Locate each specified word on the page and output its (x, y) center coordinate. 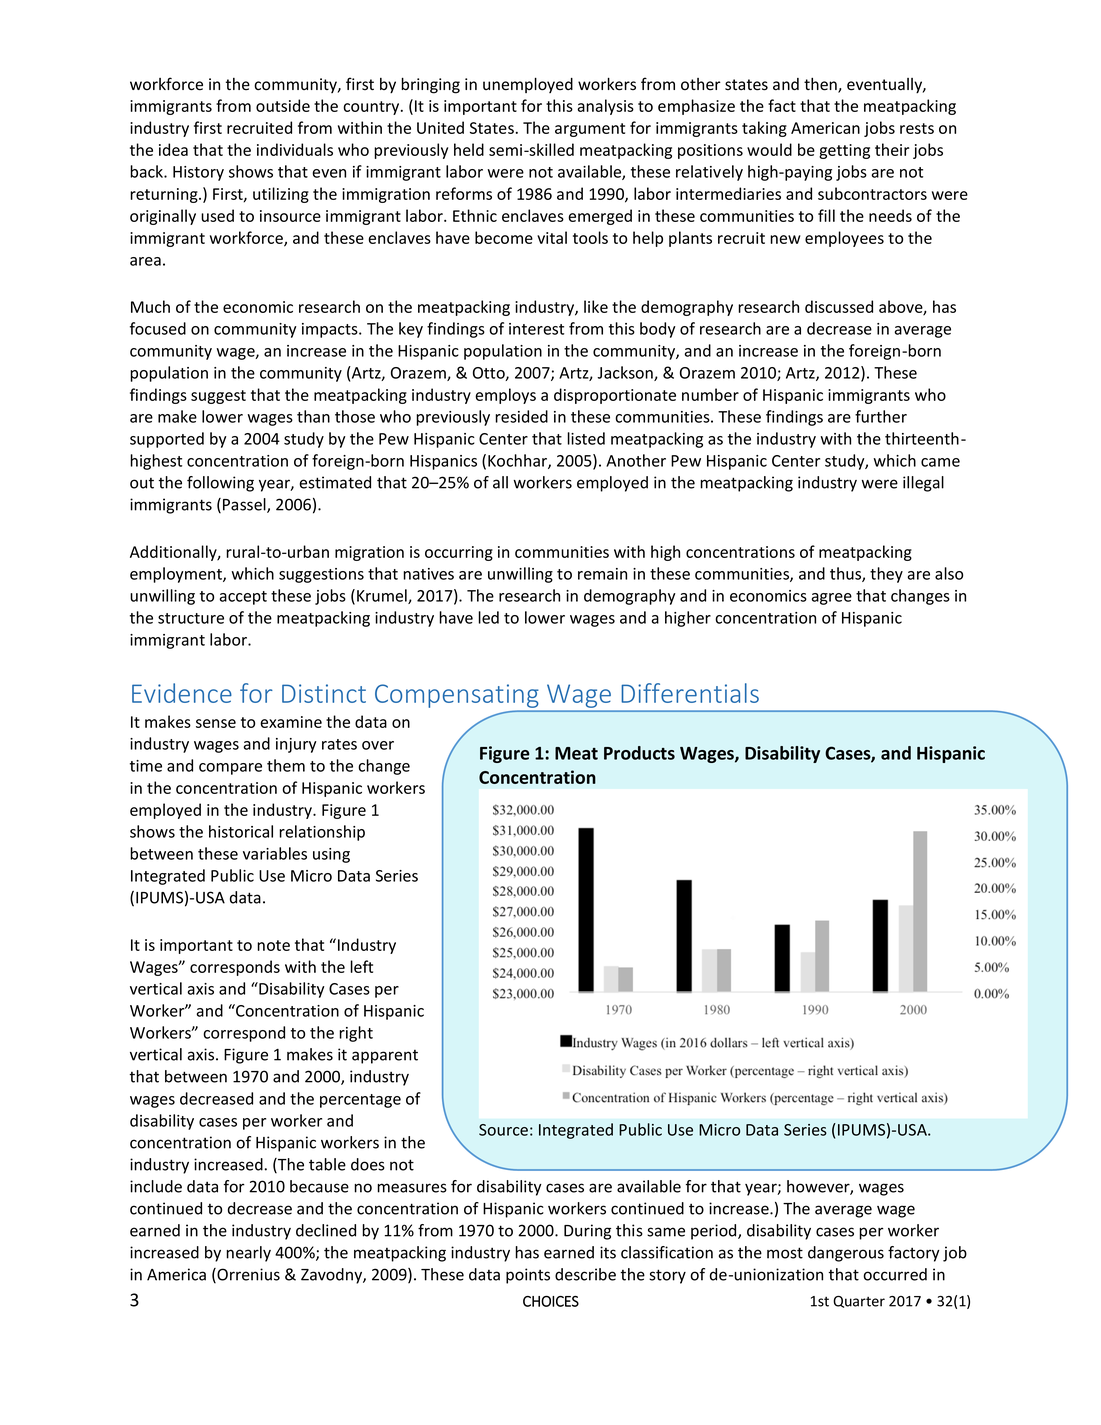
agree (832, 599)
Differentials (690, 693)
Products (639, 753)
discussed (839, 306)
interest (536, 329)
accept (243, 598)
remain (602, 574)
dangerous (846, 1254)
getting (844, 151)
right (356, 1034)
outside (283, 105)
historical (241, 831)
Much (150, 306)
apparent (385, 1057)
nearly (248, 1254)
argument (590, 130)
